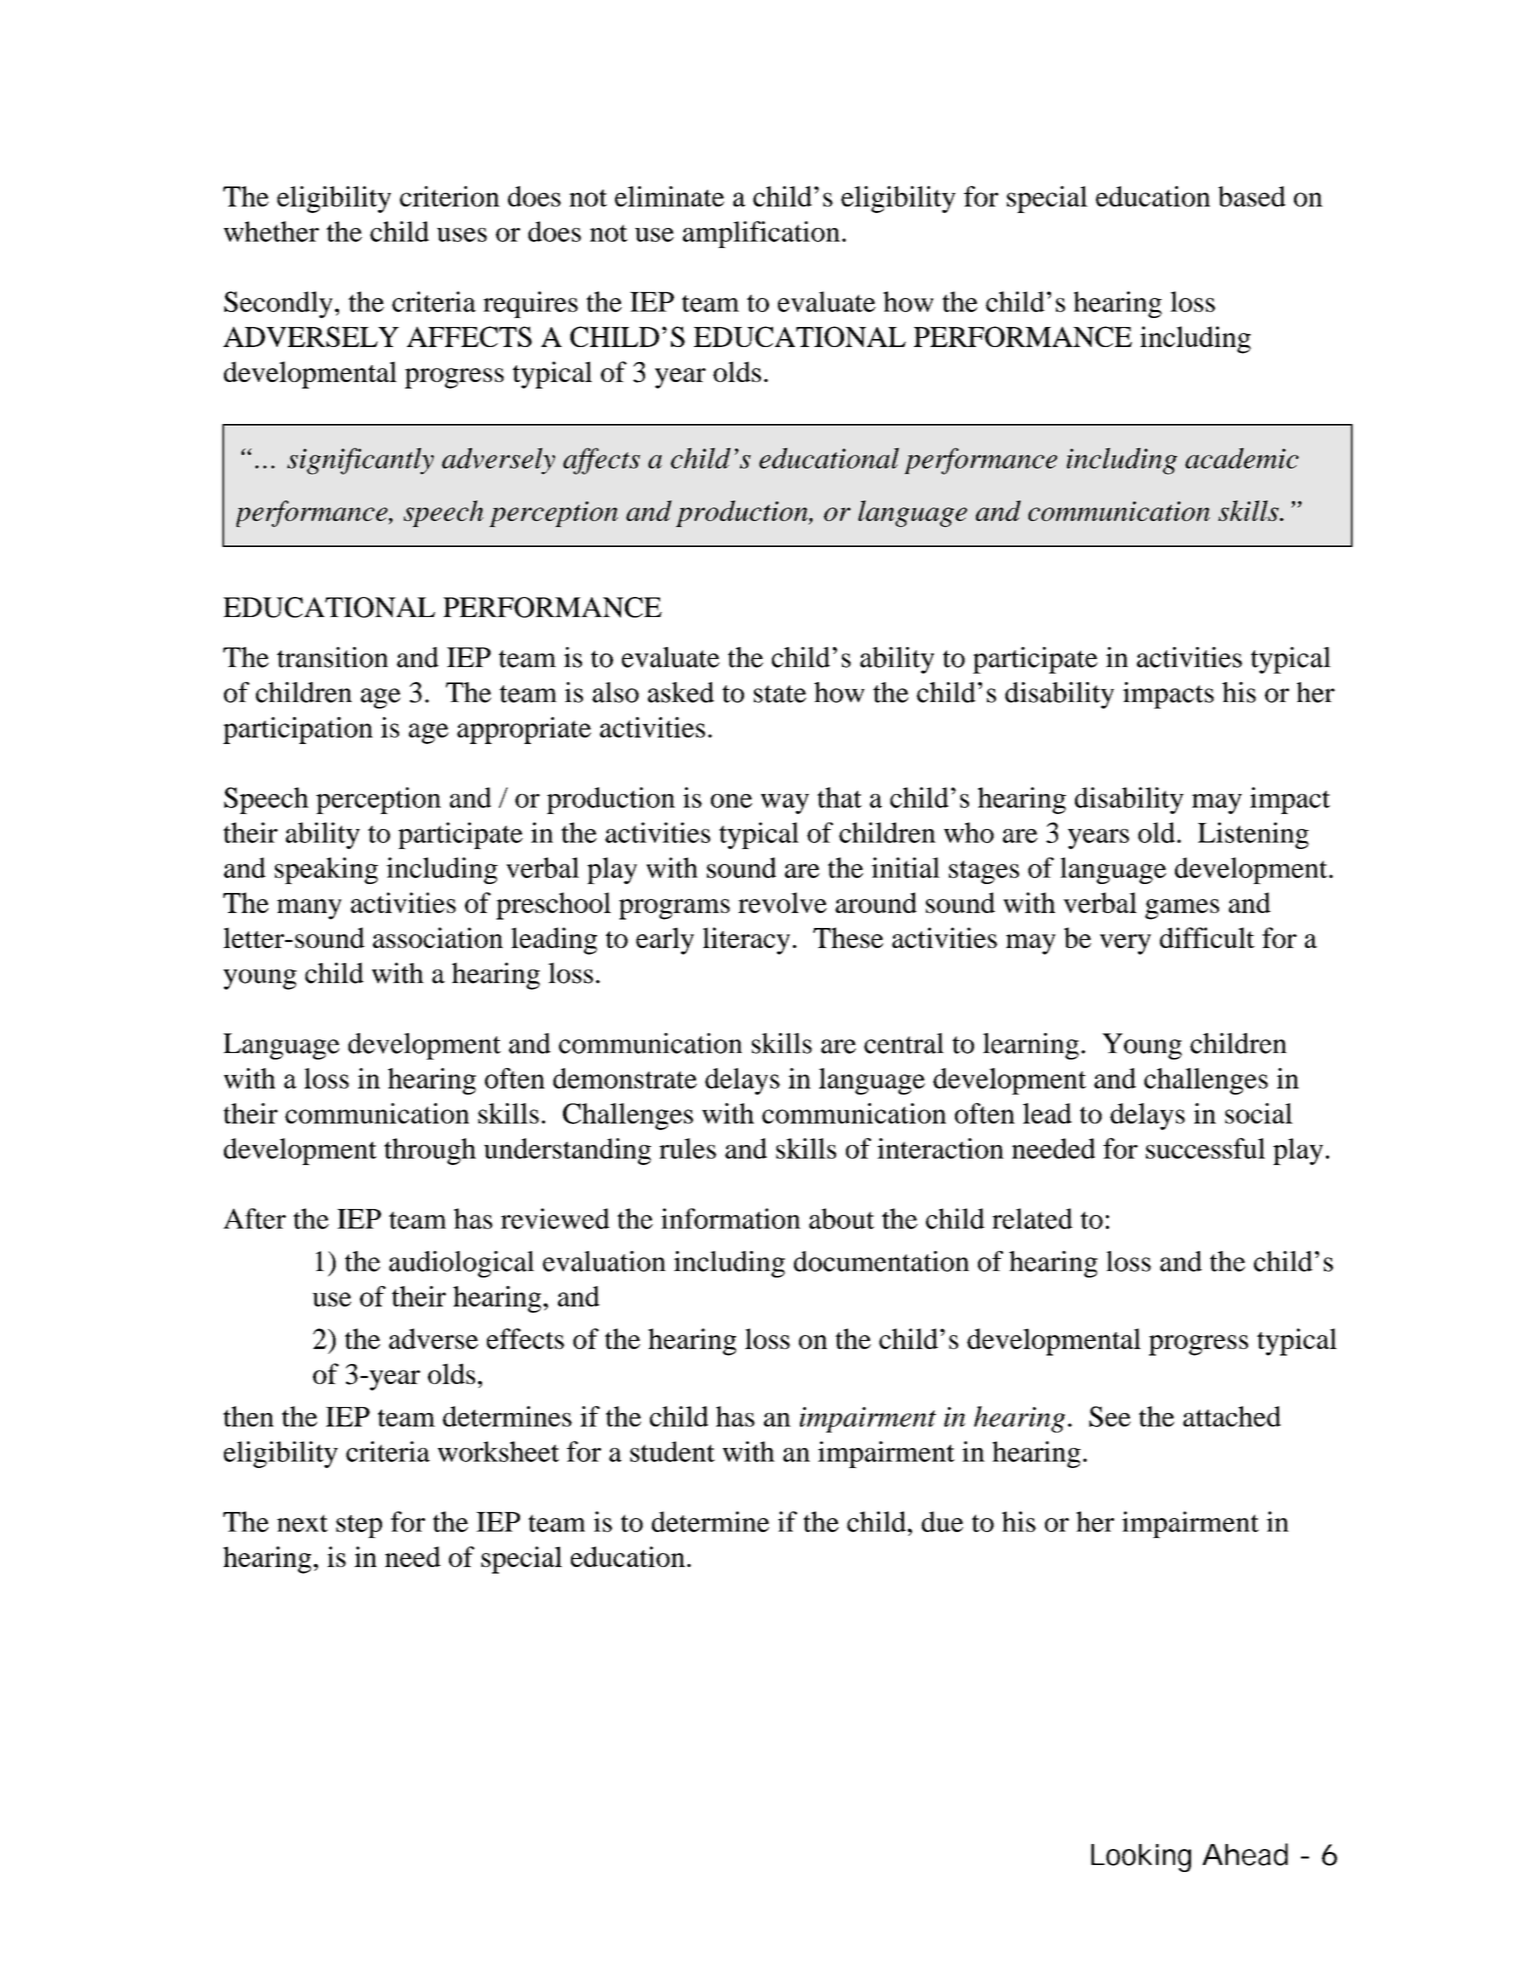  What do you see at coordinates (1141, 1858) in the screenshot?
I see `Looking` at bounding box center [1141, 1858].
